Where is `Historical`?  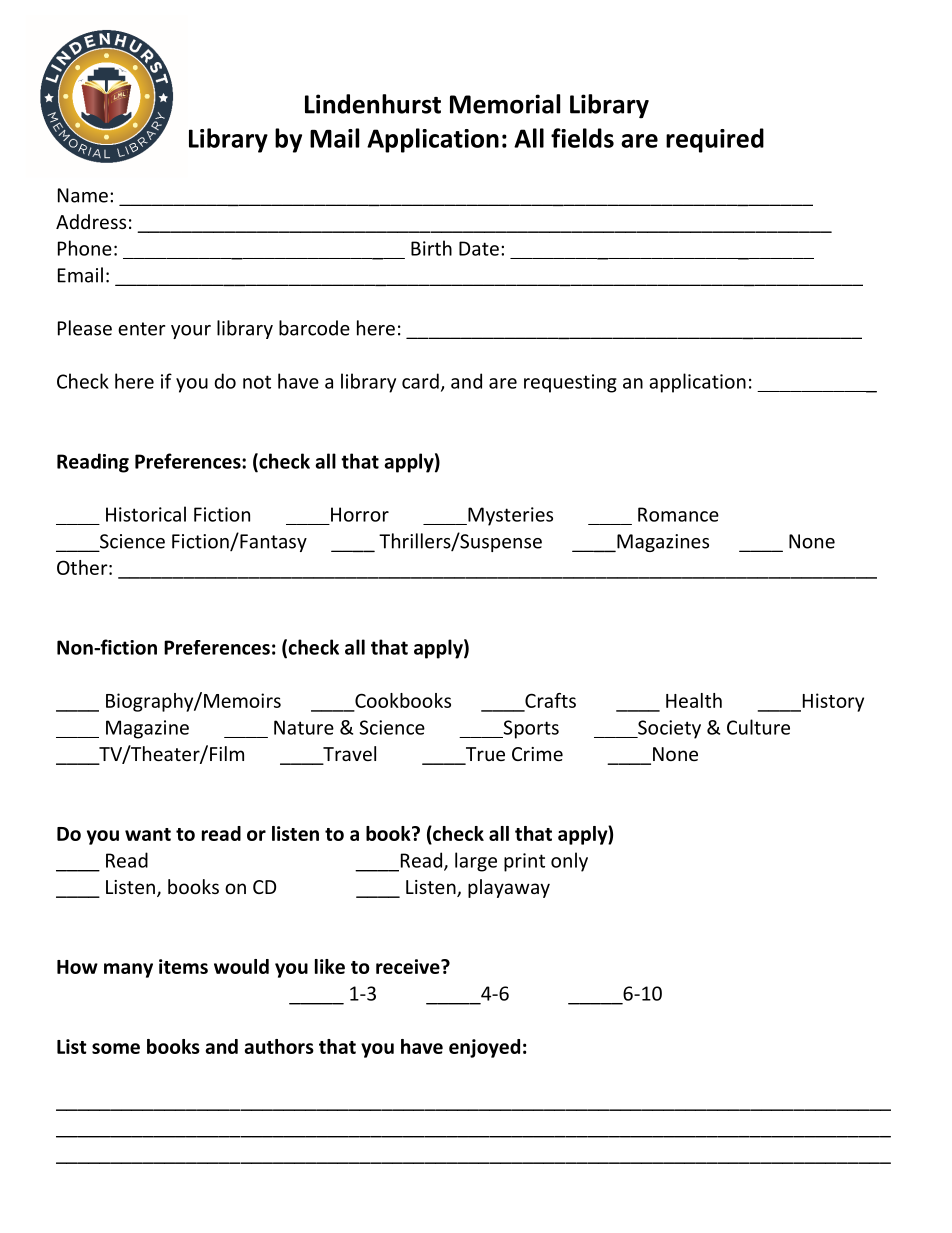 Historical is located at coordinates (146, 514).
